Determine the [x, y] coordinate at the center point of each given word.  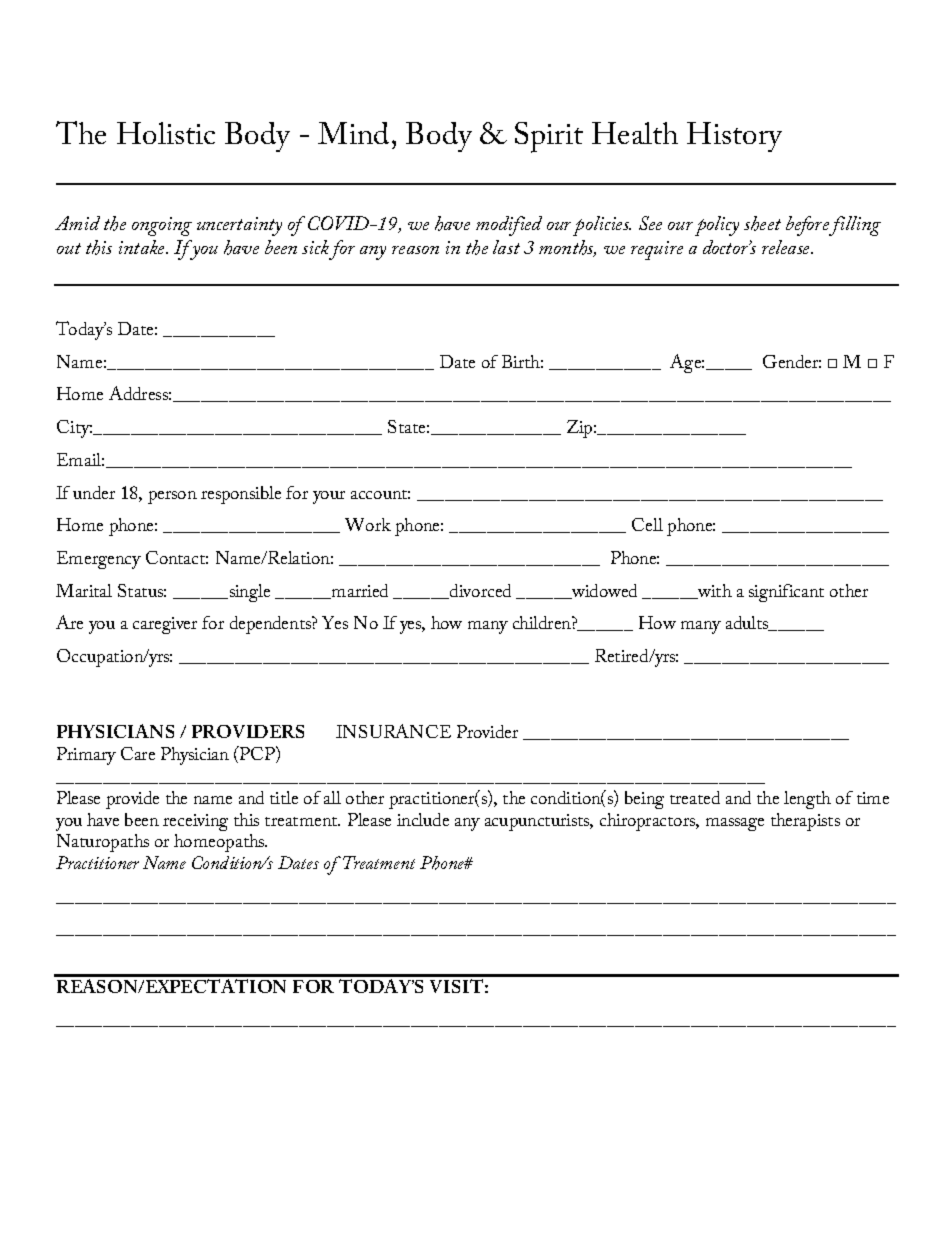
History [734, 137]
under [94, 492]
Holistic [166, 133]
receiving [195, 822]
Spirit [549, 137]
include [423, 819]
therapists [805, 822]
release [787, 247]
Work [368, 524]
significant [786, 593]
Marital [84, 590]
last [506, 247]
